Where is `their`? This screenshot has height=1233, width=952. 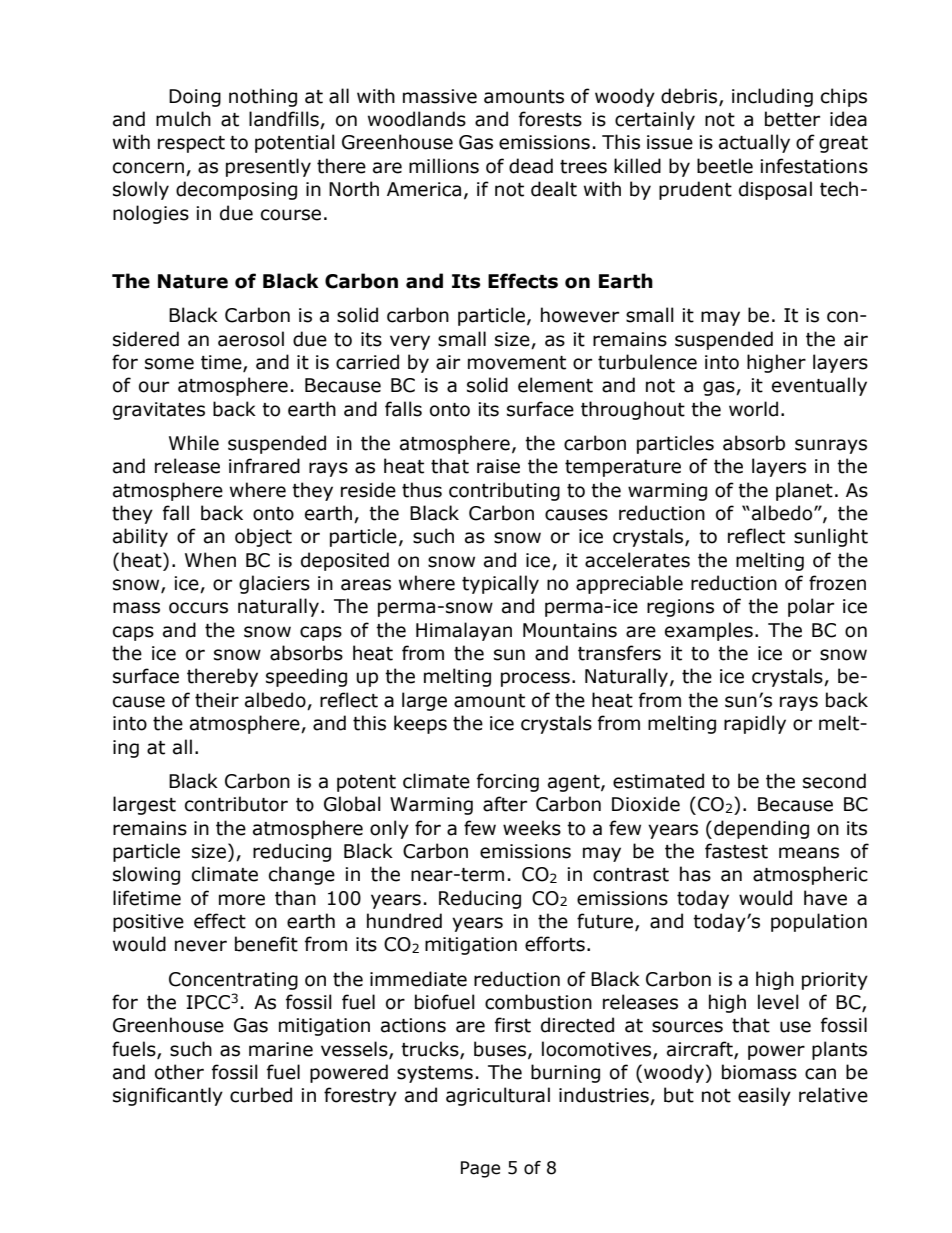 their is located at coordinates (217, 700).
